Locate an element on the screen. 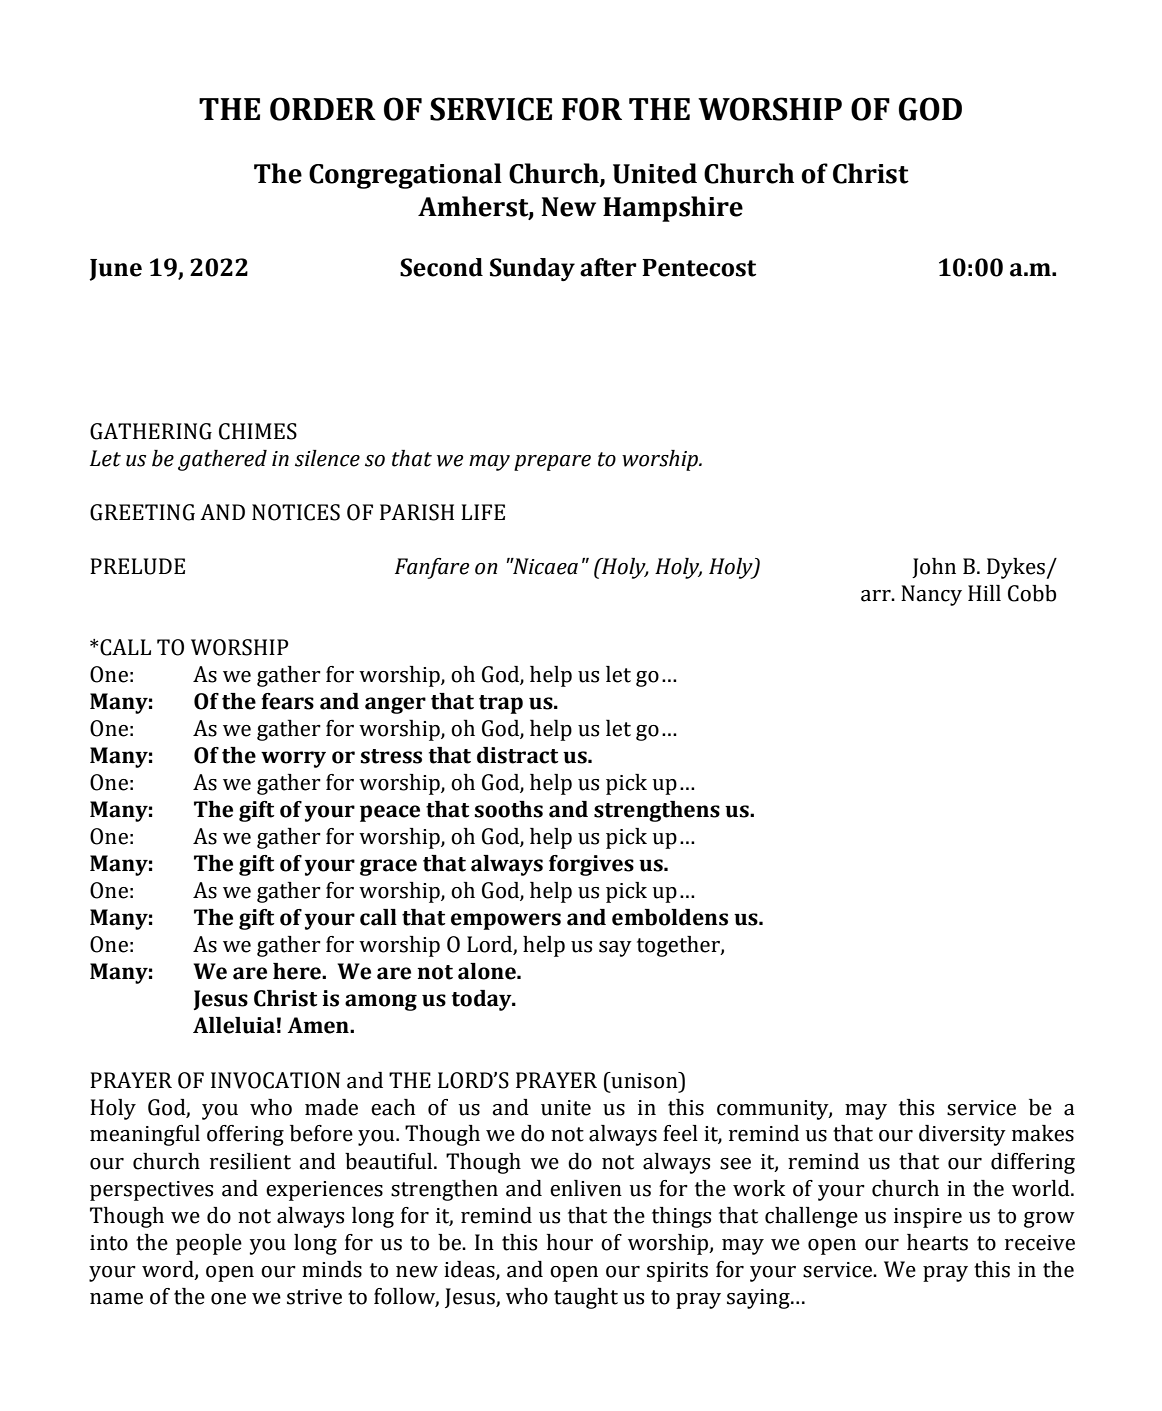 The image size is (1162, 1411). NOTICES is located at coordinates (296, 512).
